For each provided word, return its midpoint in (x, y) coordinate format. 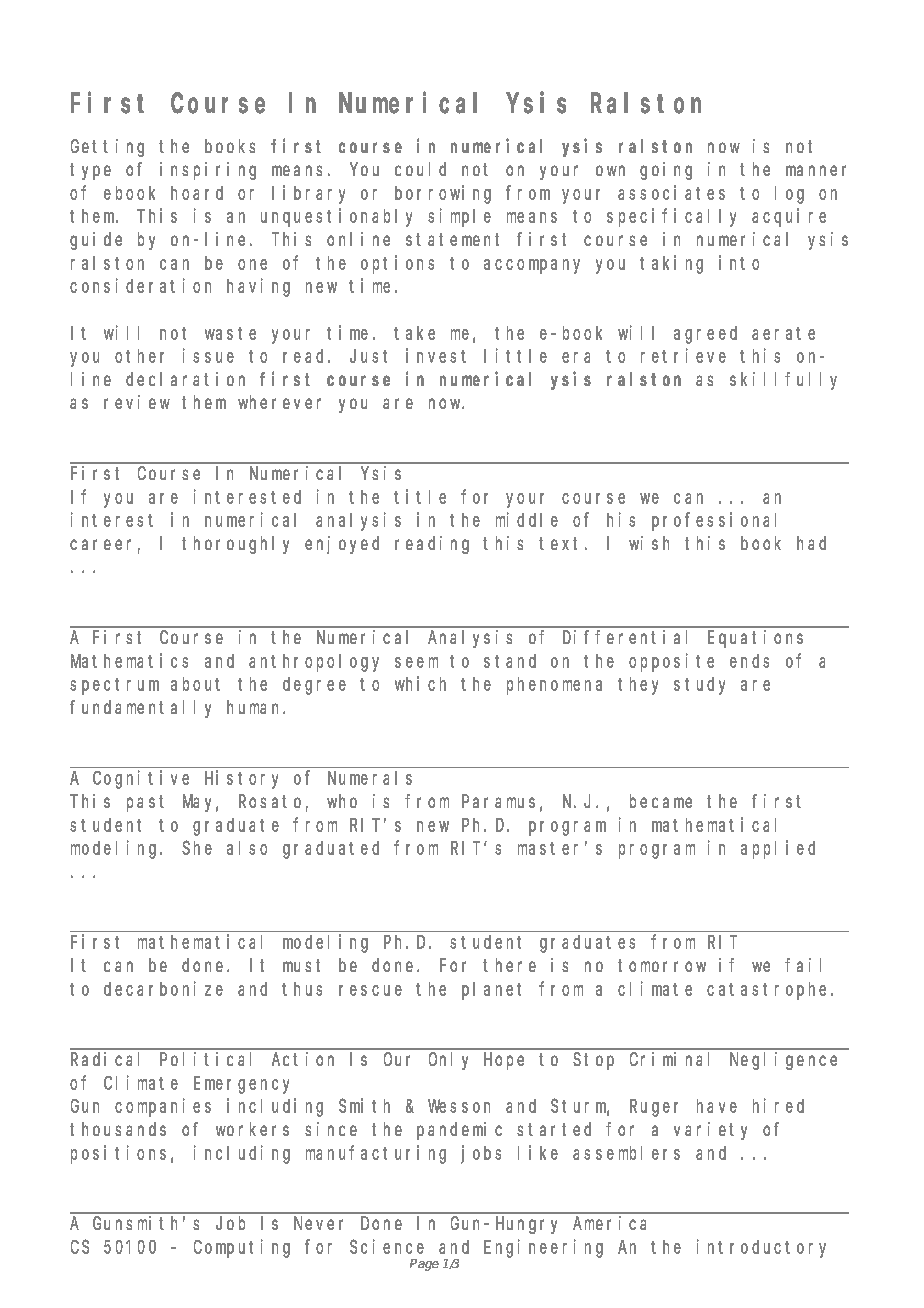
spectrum (114, 686)
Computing (242, 1248)
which (420, 683)
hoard (197, 193)
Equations (755, 639)
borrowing (443, 194)
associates (671, 192)
